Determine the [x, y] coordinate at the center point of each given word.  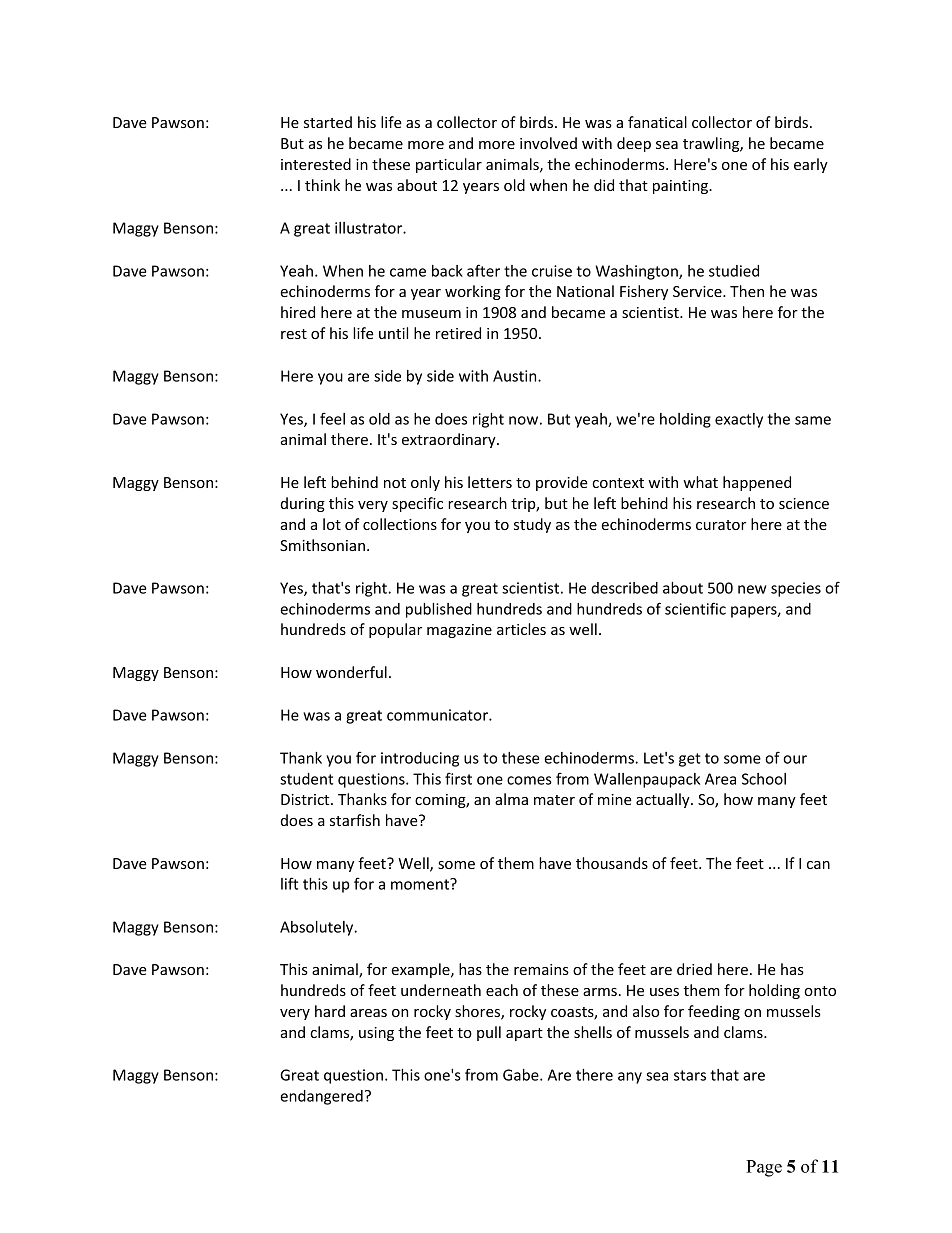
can [818, 865]
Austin [516, 376]
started [328, 122]
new [752, 589]
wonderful [351, 672]
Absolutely [318, 928]
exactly [739, 420]
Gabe [522, 1075]
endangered [321, 1097]
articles [521, 629]
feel [332, 418]
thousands [612, 863]
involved [548, 143]
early [811, 165]
